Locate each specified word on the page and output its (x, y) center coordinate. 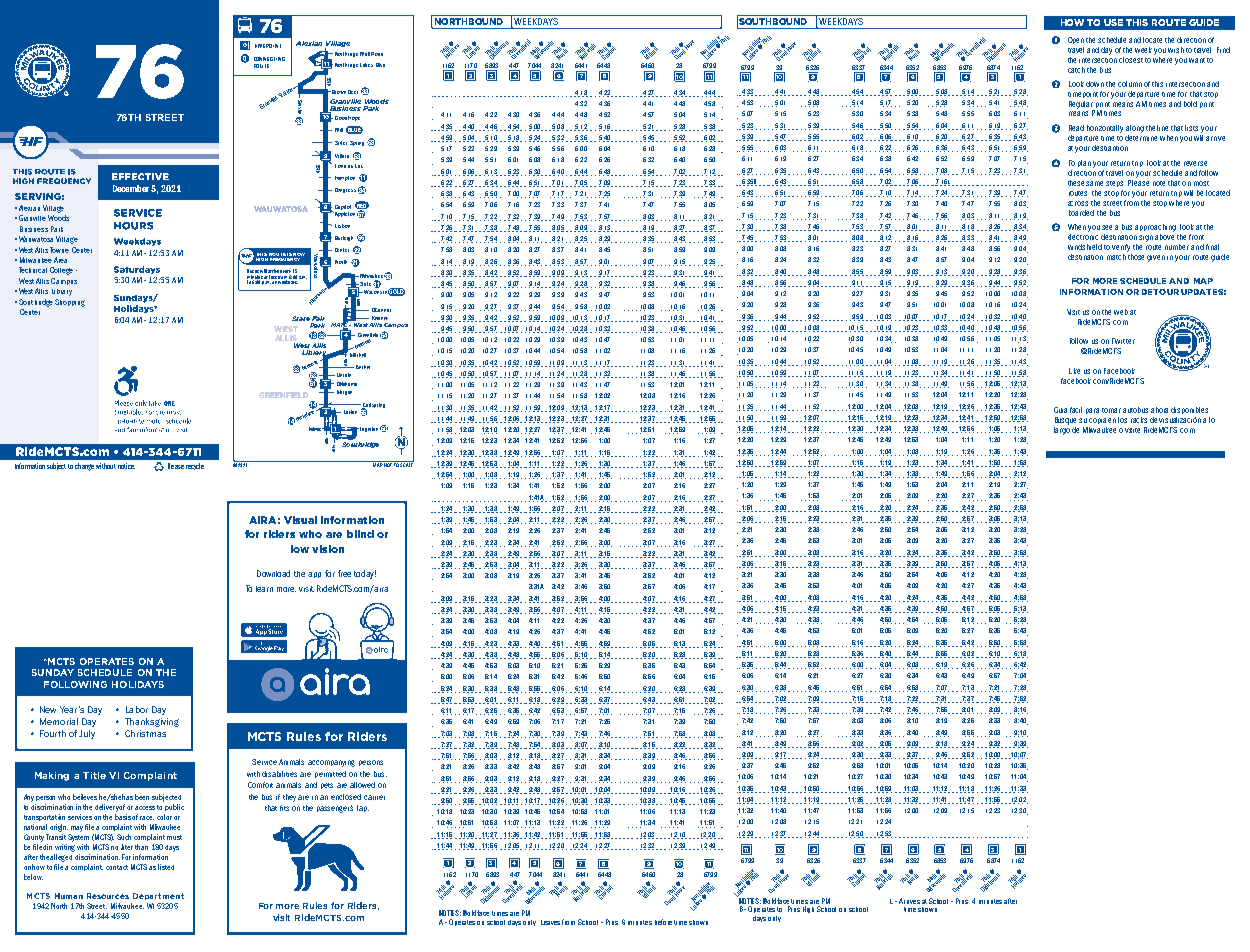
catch (1076, 70)
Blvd (380, 65)
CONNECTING (269, 59)
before (663, 922)
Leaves (550, 922)
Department (158, 896)
